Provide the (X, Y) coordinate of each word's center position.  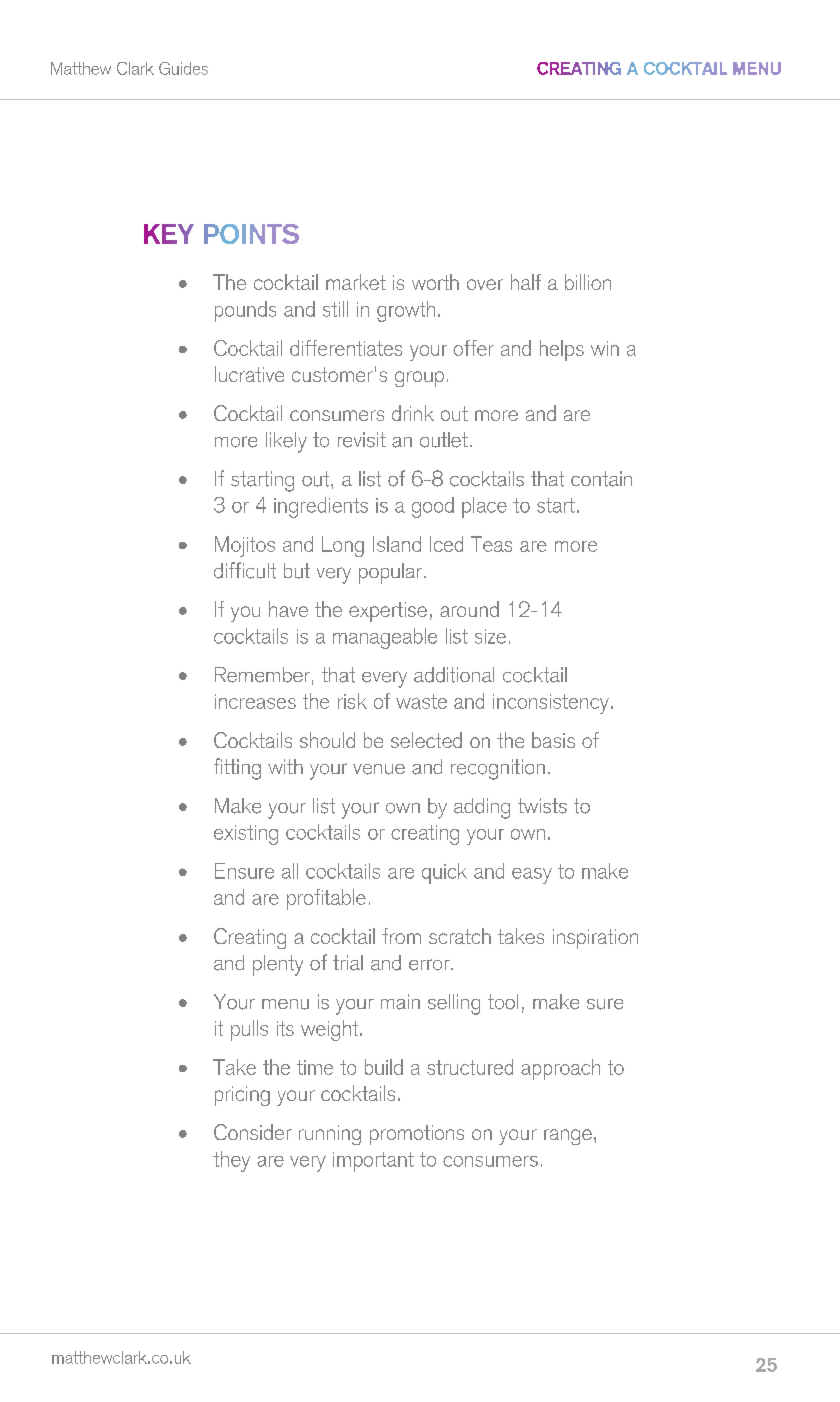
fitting (237, 769)
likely (286, 442)
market (356, 282)
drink (413, 413)
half (526, 282)
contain (601, 479)
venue (379, 769)
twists (542, 806)
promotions (417, 1135)
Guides (183, 68)
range (568, 1137)
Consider (253, 1132)
